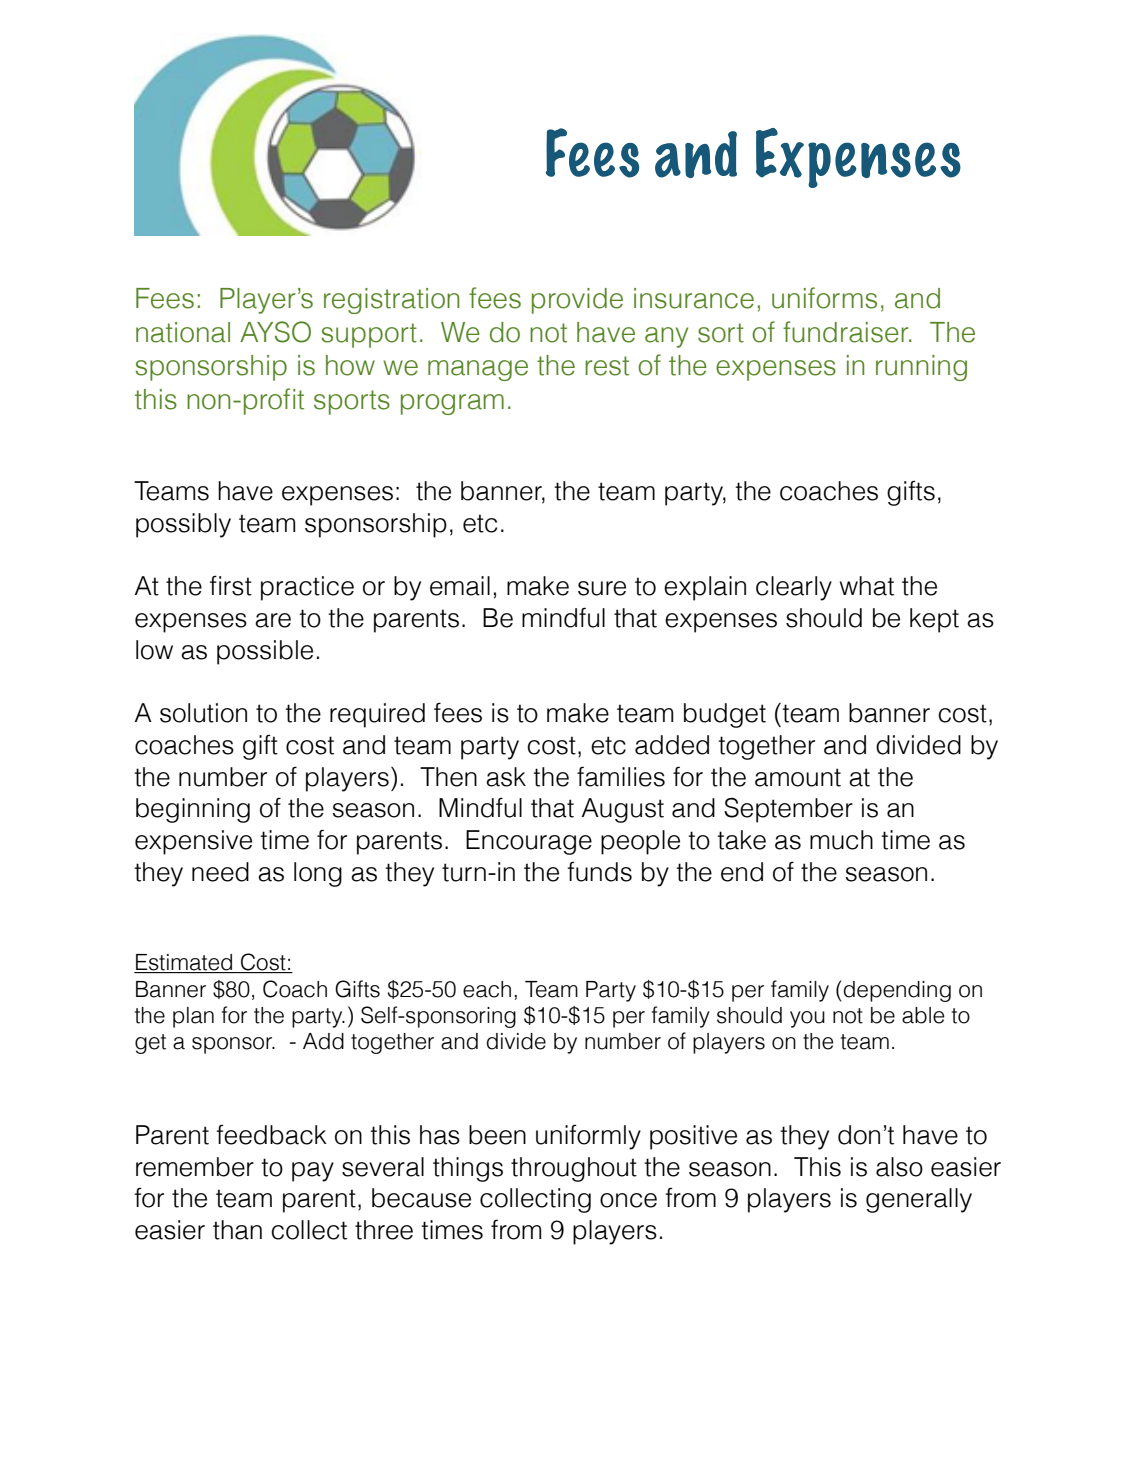 The image size is (1142, 1478). What do you see at coordinates (231, 585) in the page?
I see `first` at bounding box center [231, 585].
